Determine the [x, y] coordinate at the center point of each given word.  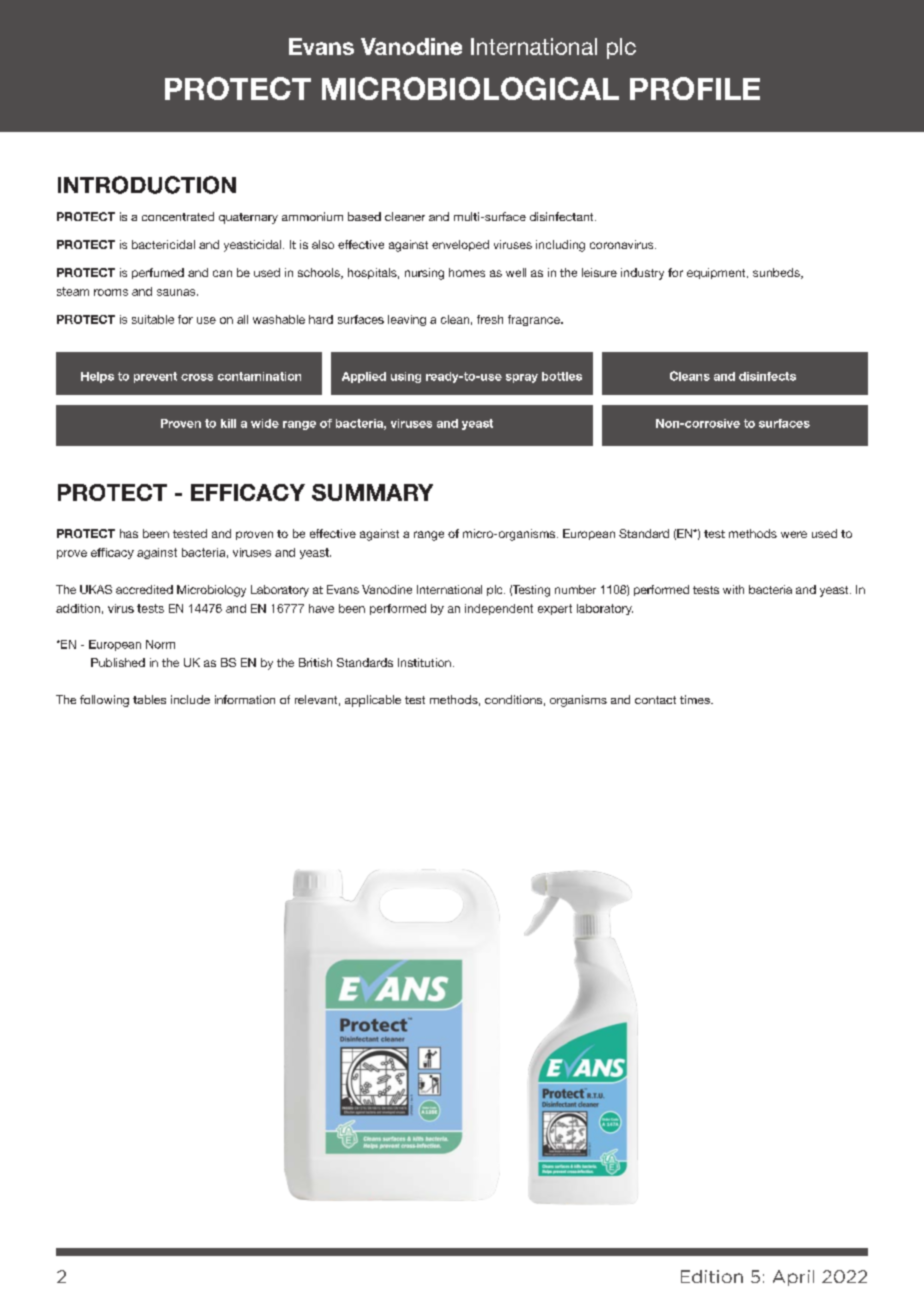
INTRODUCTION [147, 185]
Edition [712, 1276]
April [793, 1278]
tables [149, 699]
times [696, 699]
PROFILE [695, 88]
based [364, 216]
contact [655, 700]
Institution [424, 662]
